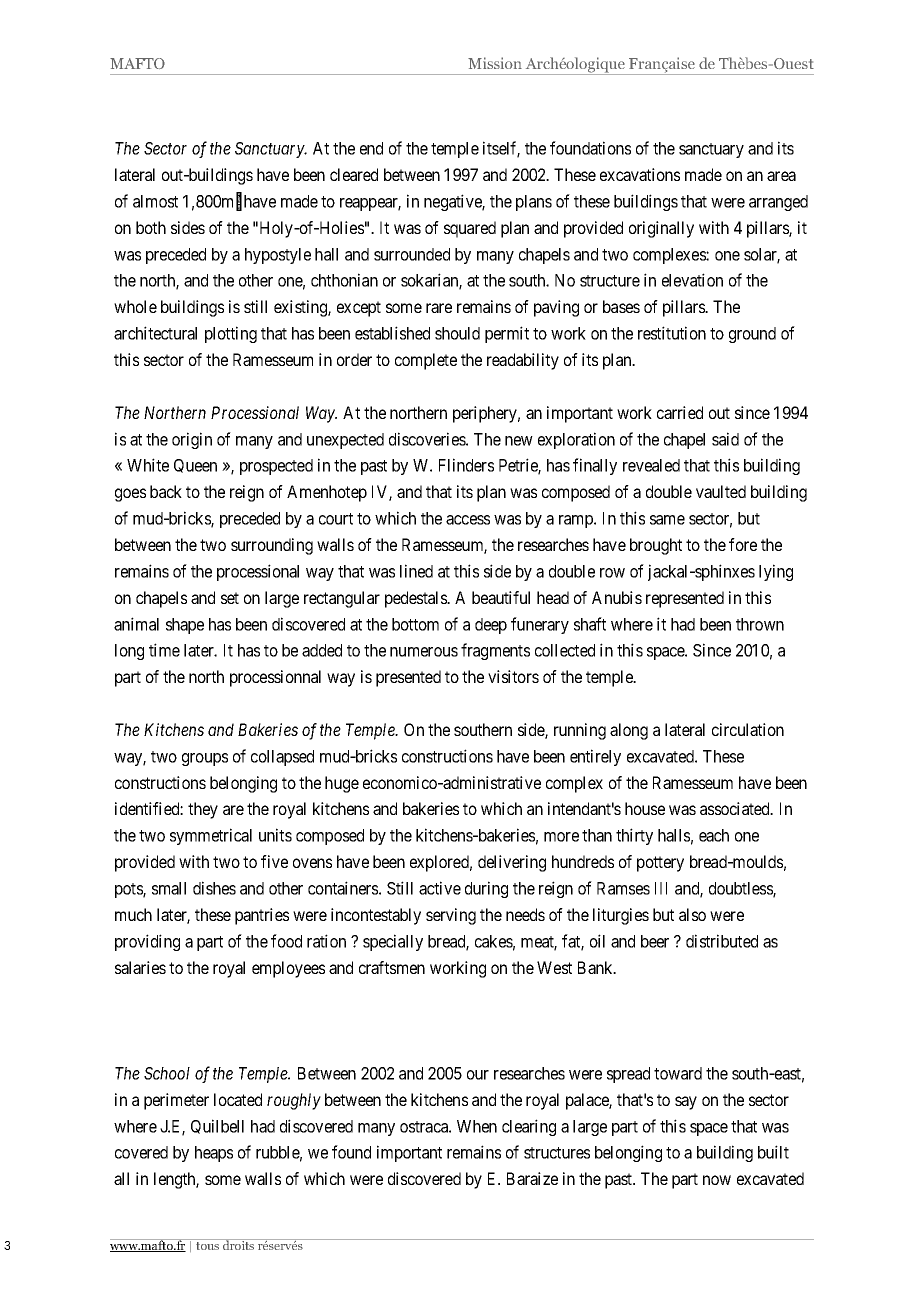 The width and height of the document is (924, 1308). What do you see at coordinates (680, 412) in the document?
I see `carried` at bounding box center [680, 412].
